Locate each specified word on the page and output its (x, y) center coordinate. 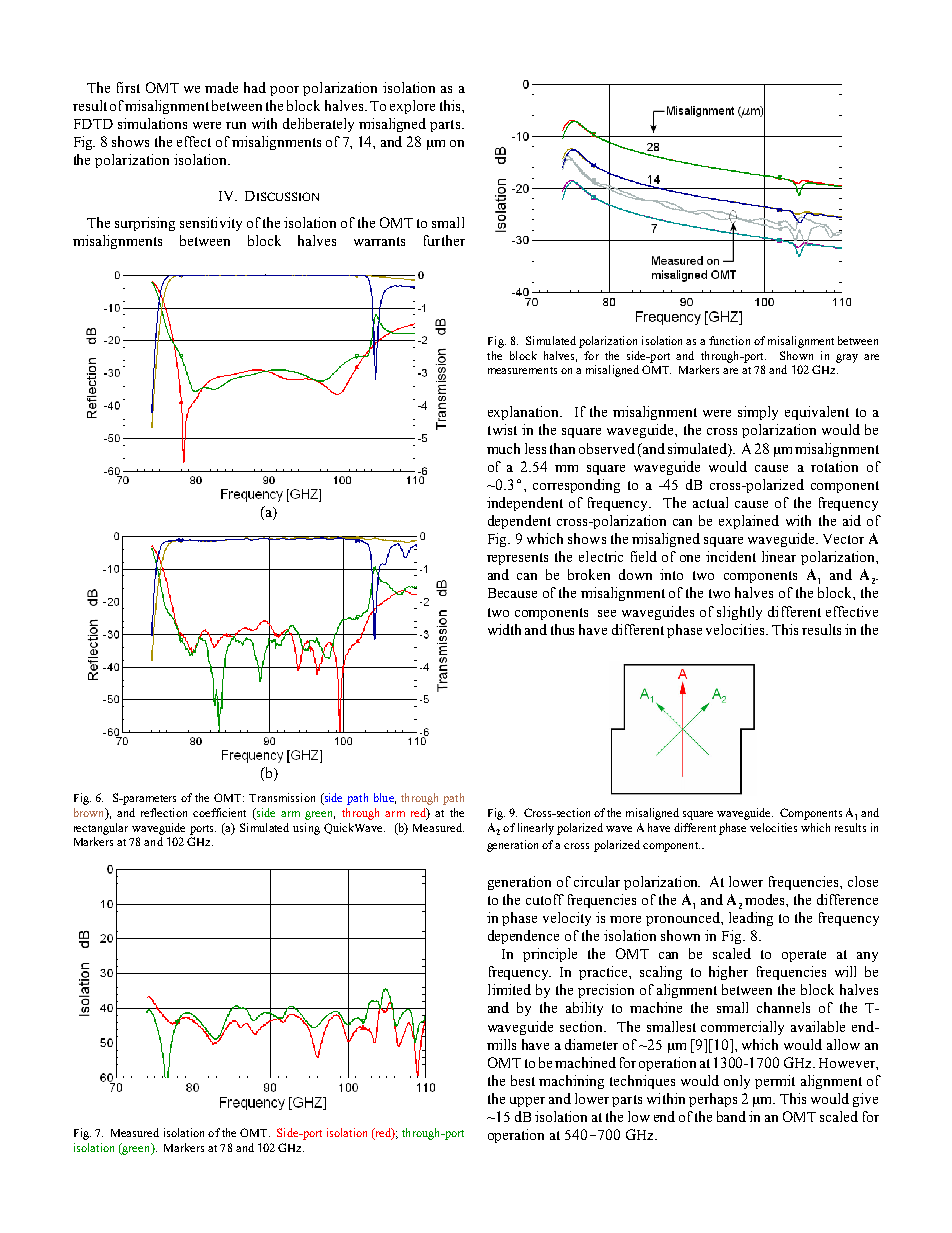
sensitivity (211, 224)
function (729, 340)
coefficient (219, 812)
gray (847, 358)
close (863, 881)
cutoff (545, 899)
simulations (152, 123)
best (523, 1080)
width (504, 629)
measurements (522, 370)
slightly (739, 613)
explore (412, 107)
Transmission (282, 797)
